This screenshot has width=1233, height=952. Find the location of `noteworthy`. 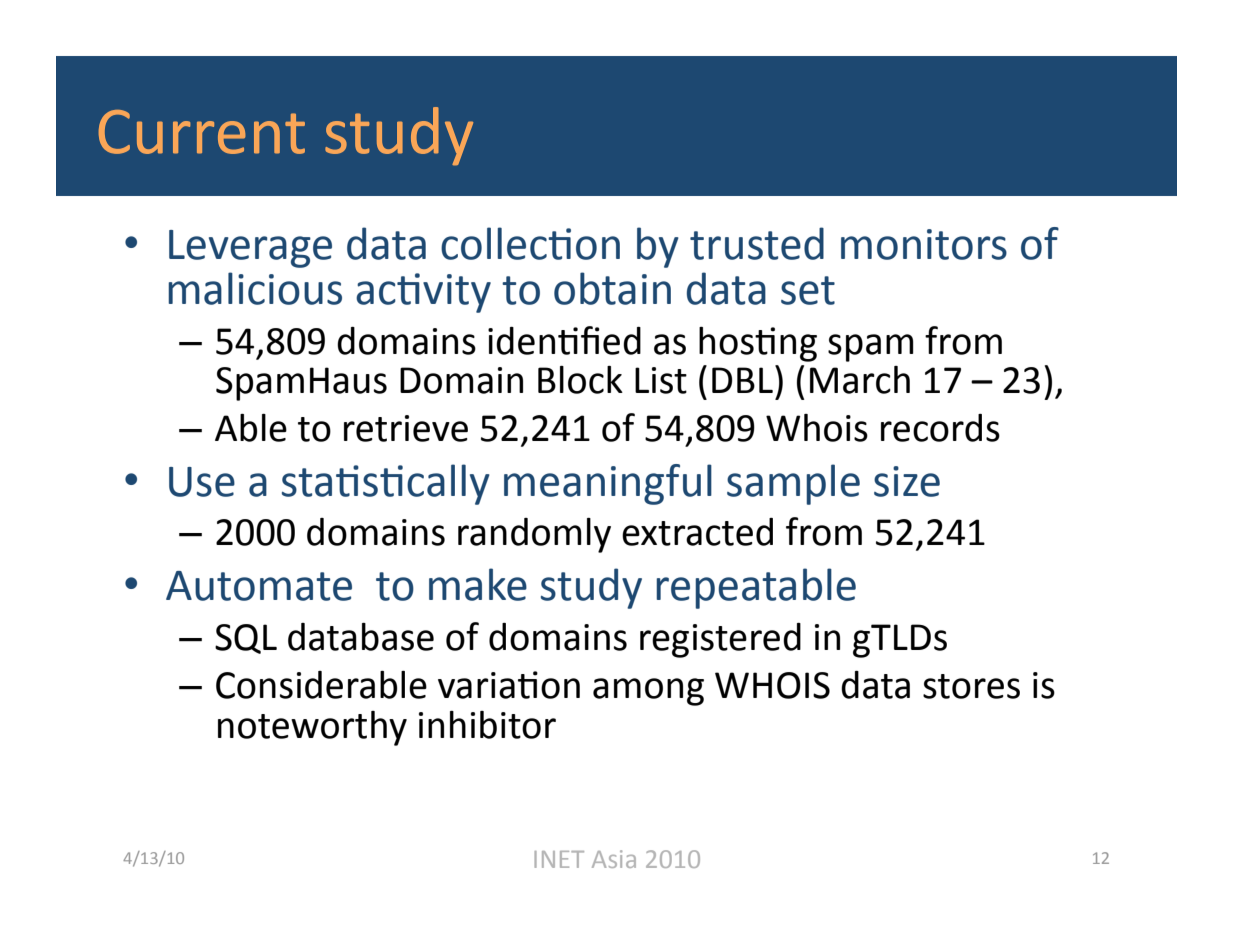

noteworthy is located at coordinates (312, 728).
